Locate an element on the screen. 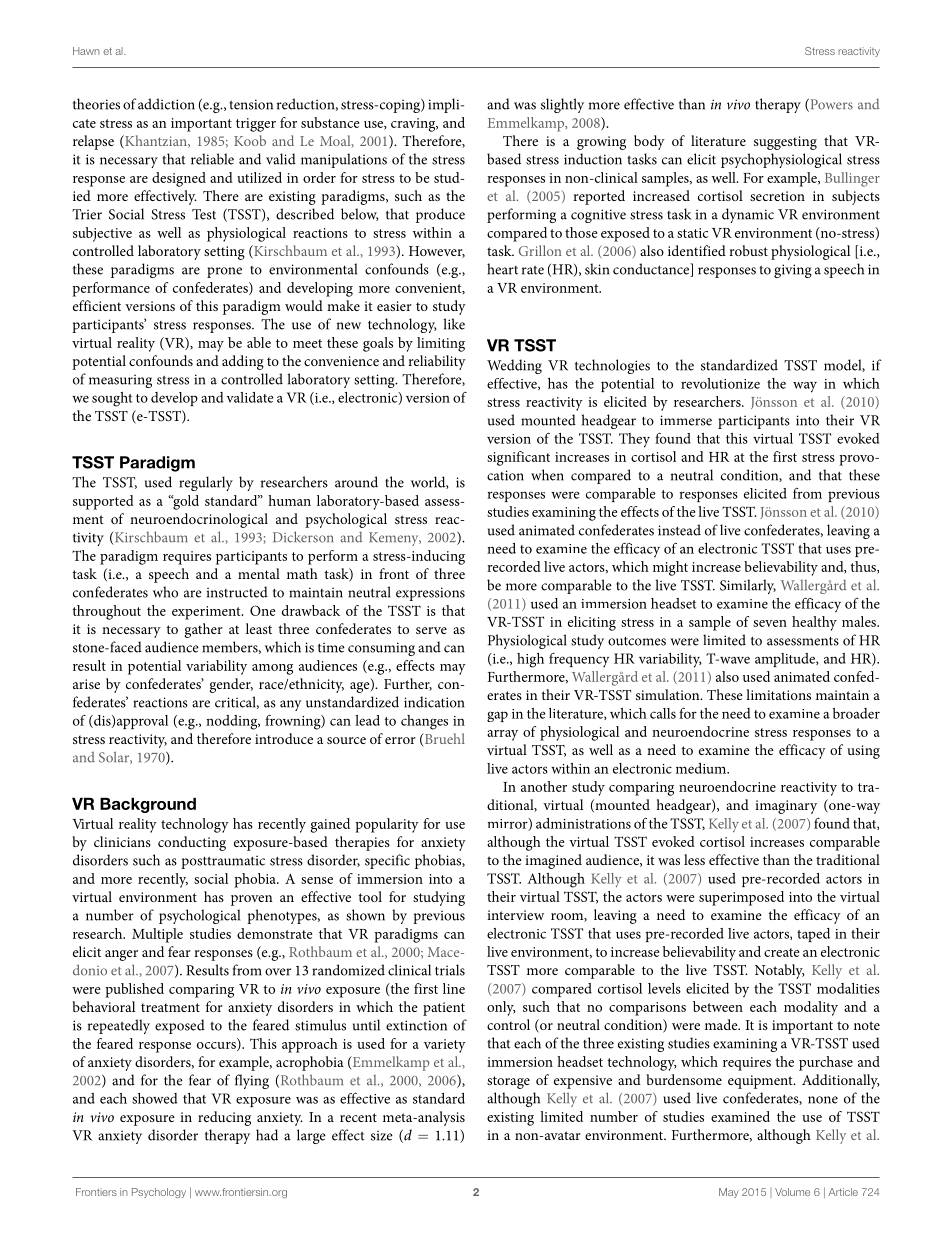 The width and height of the screenshot is (952, 1247). Psychology is located at coordinates (159, 1193).
